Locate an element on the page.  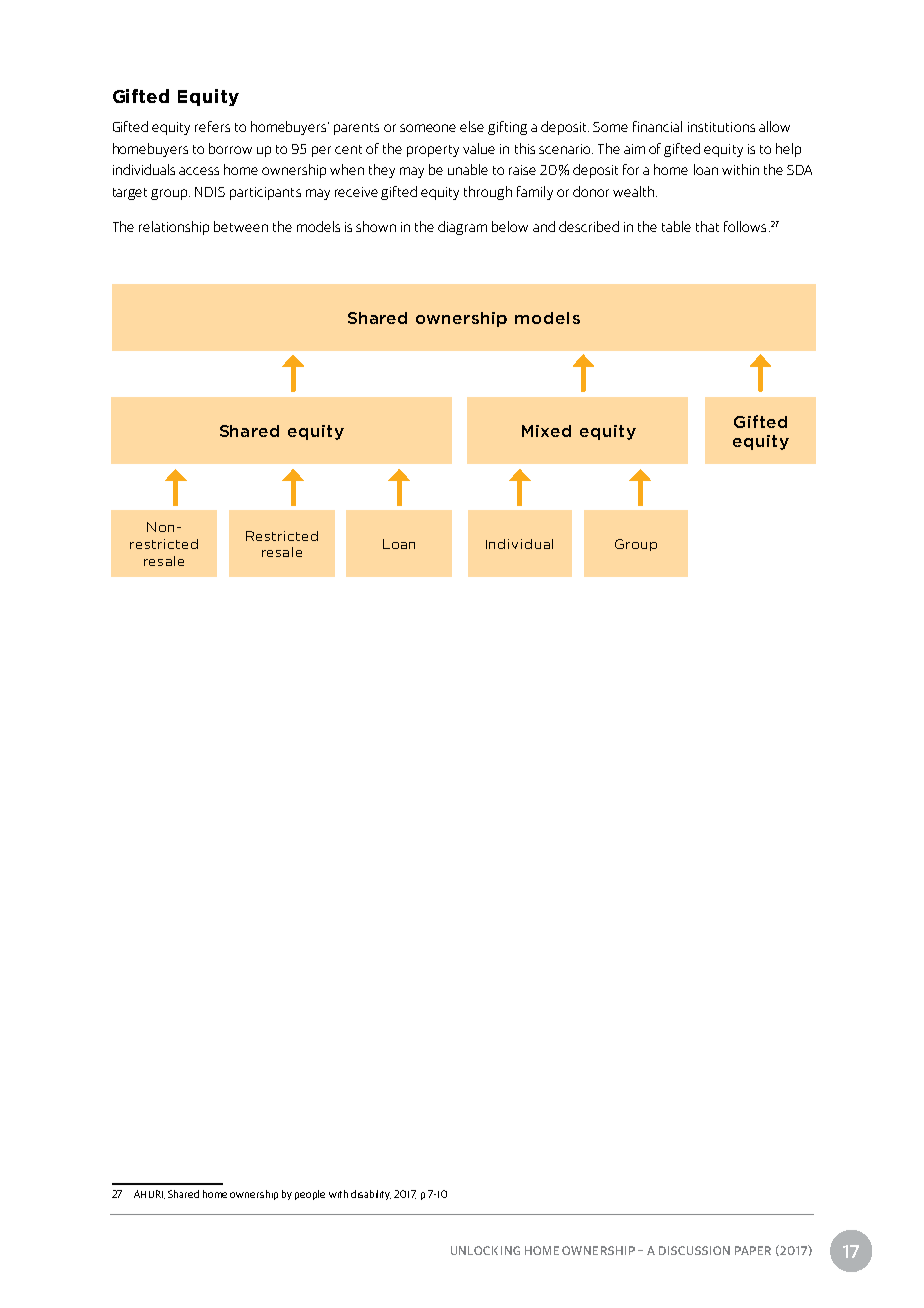
PAPER is located at coordinates (753, 1250).
